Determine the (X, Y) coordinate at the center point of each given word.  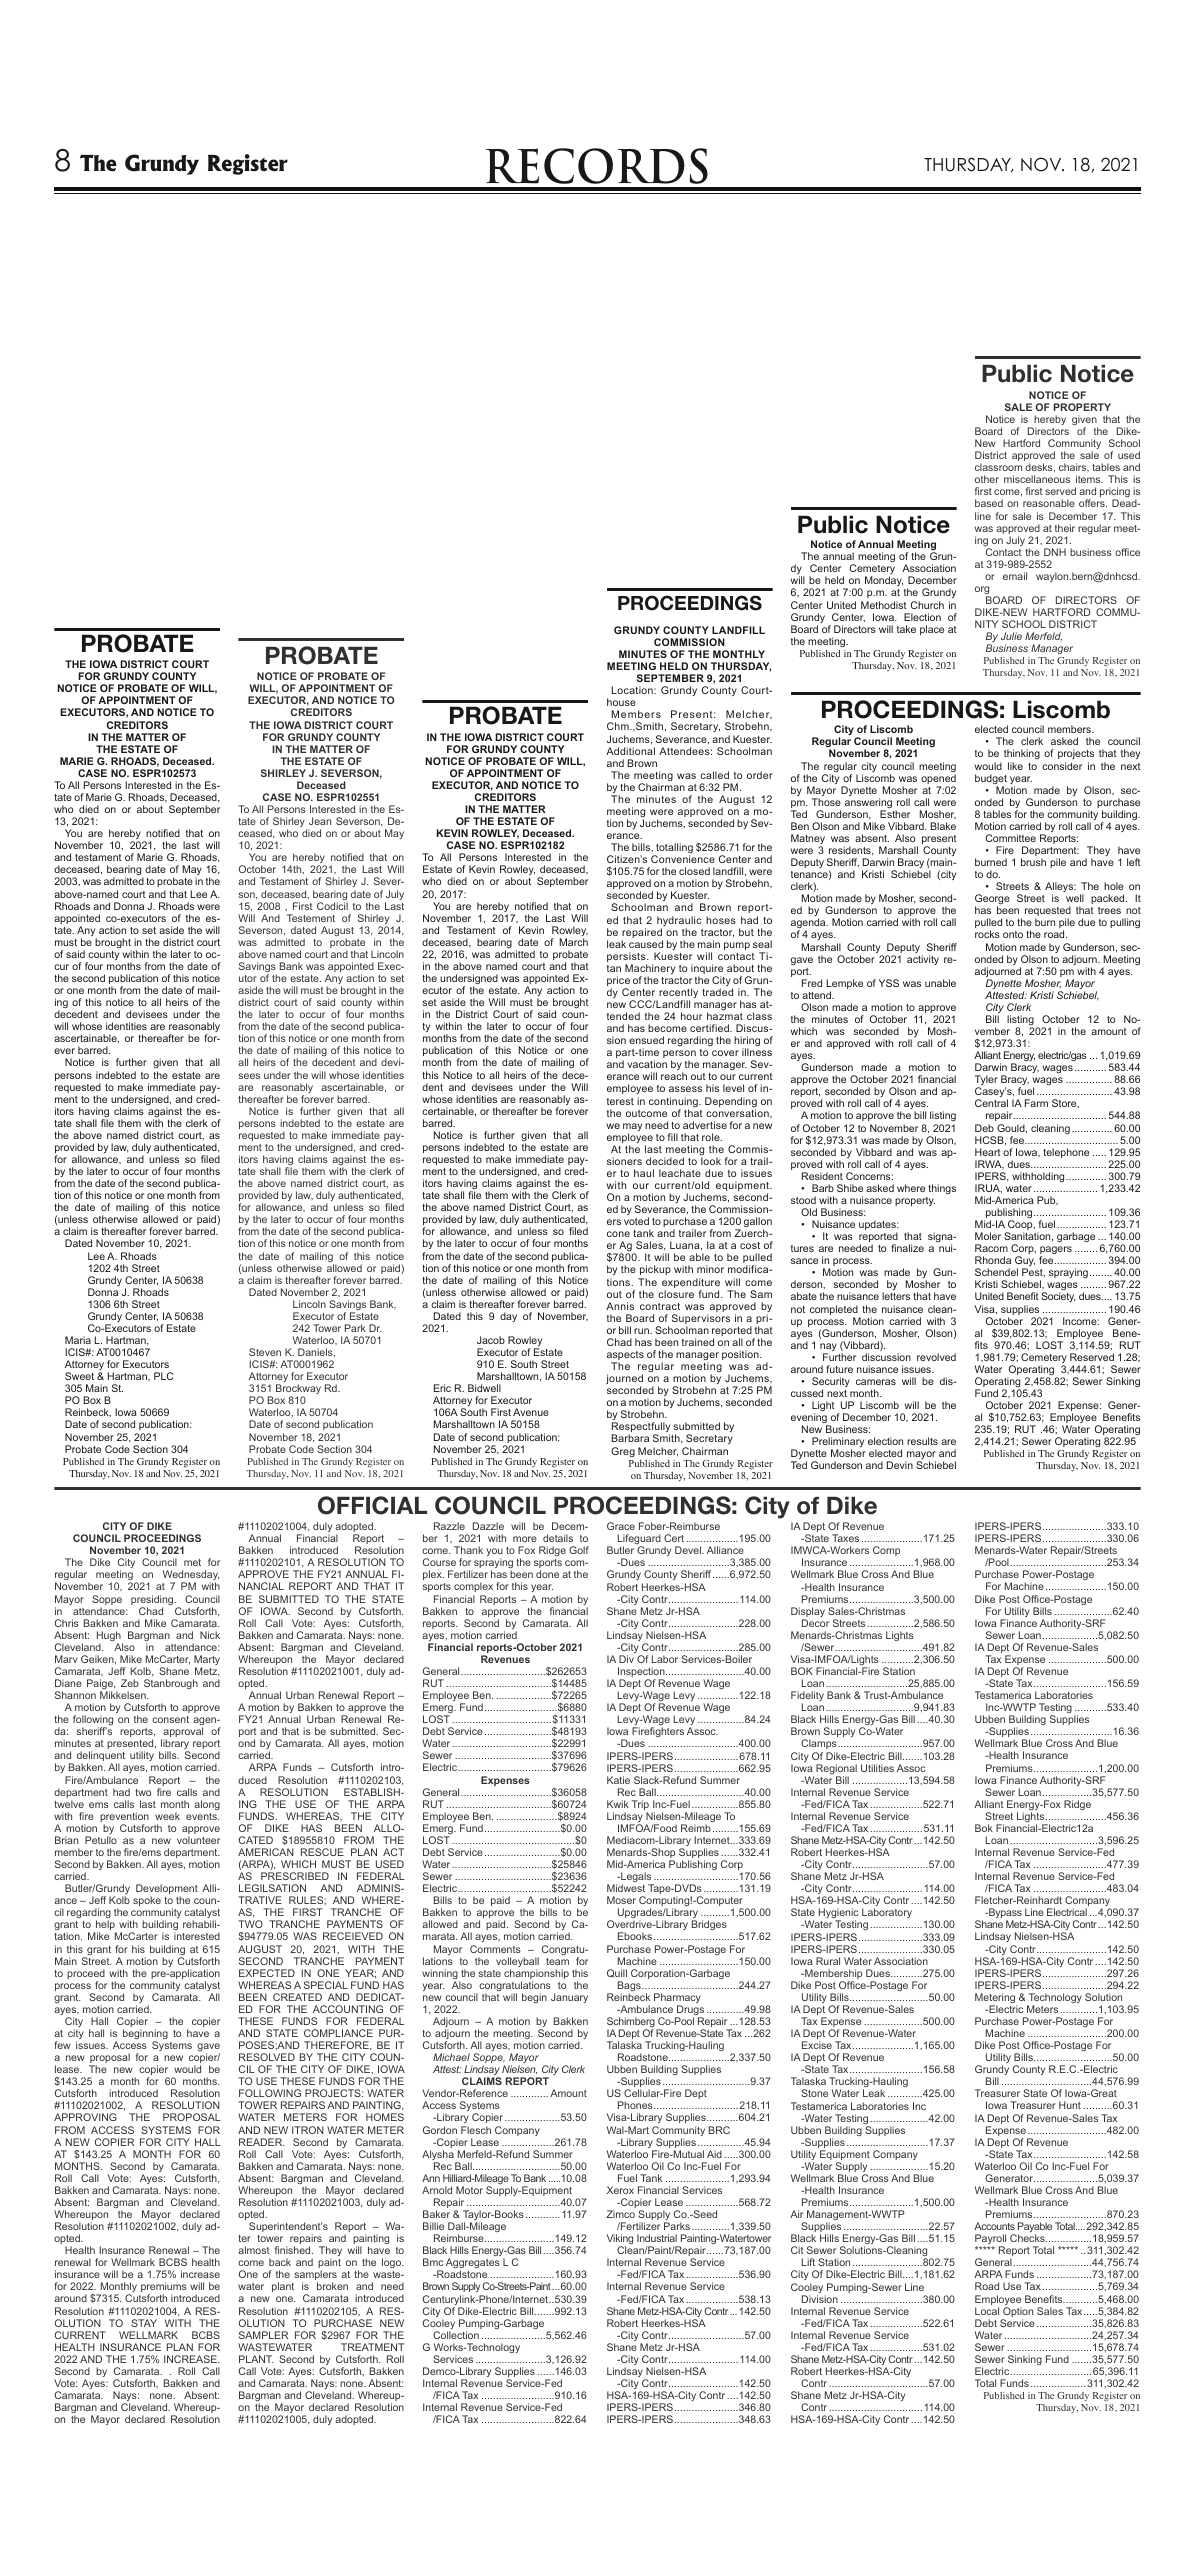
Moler (988, 1236)
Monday (884, 583)
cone (618, 1234)
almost (254, 2250)
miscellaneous (1037, 479)
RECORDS (597, 166)
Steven (265, 1352)
